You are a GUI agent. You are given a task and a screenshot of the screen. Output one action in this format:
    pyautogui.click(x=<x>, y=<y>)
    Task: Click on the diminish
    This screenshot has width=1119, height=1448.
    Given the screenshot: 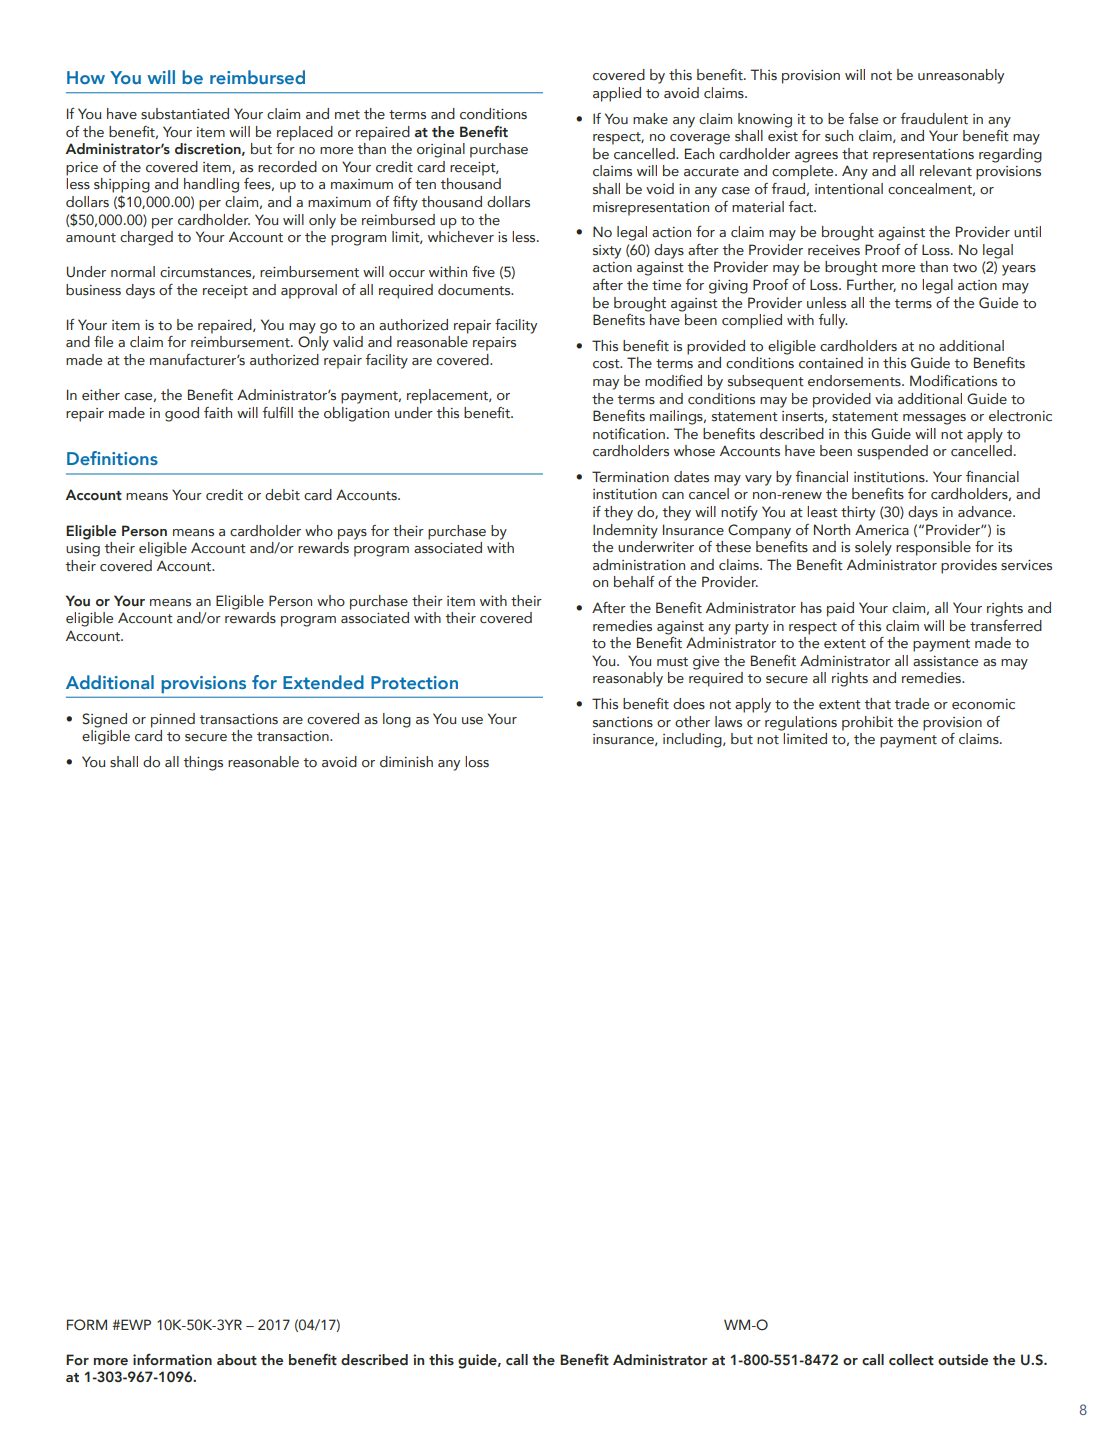 What is the action you would take?
    pyautogui.click(x=406, y=762)
